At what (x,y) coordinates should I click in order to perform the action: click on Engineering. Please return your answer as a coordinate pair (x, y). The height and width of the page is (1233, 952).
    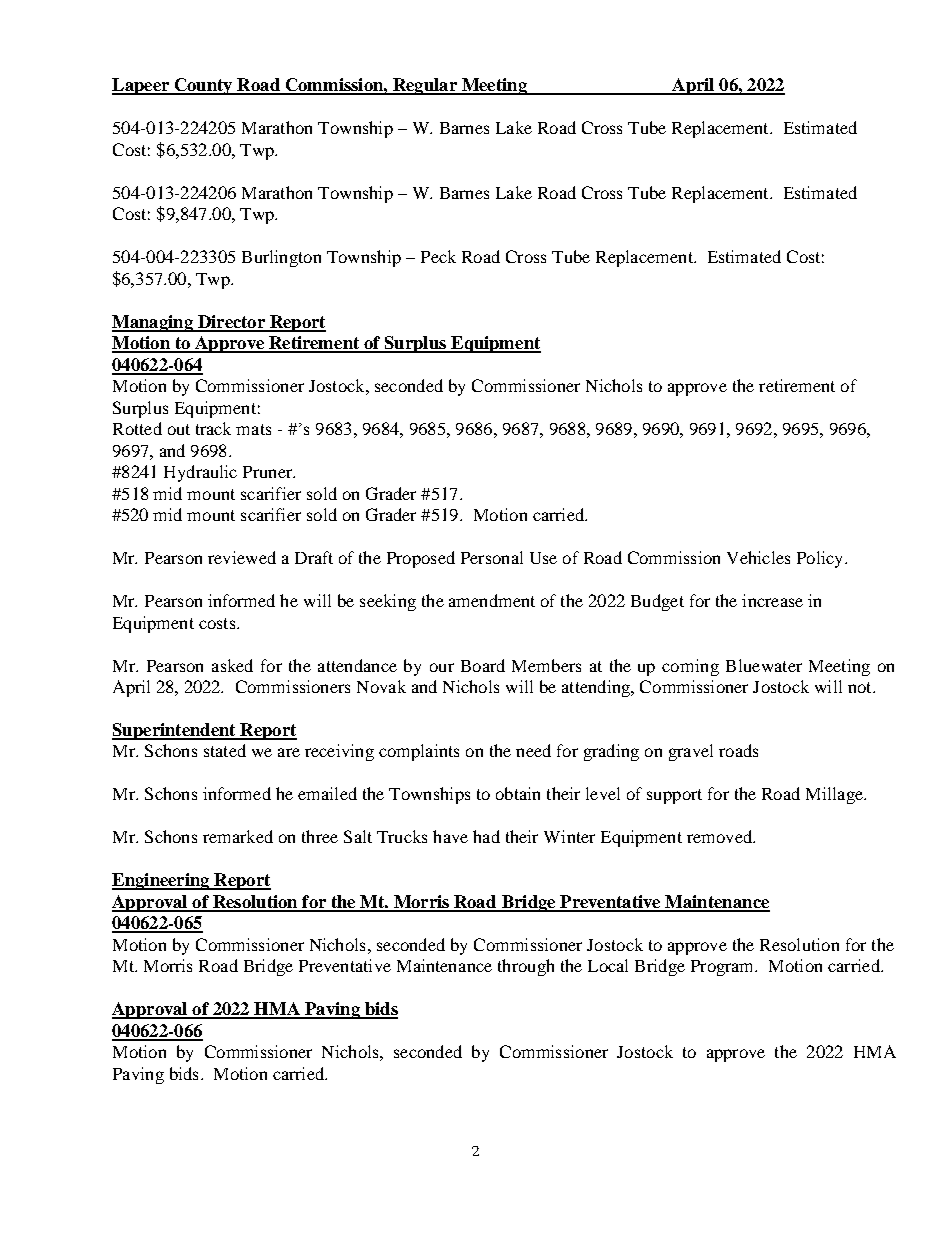
    Looking at the image, I should click on (162, 881).
